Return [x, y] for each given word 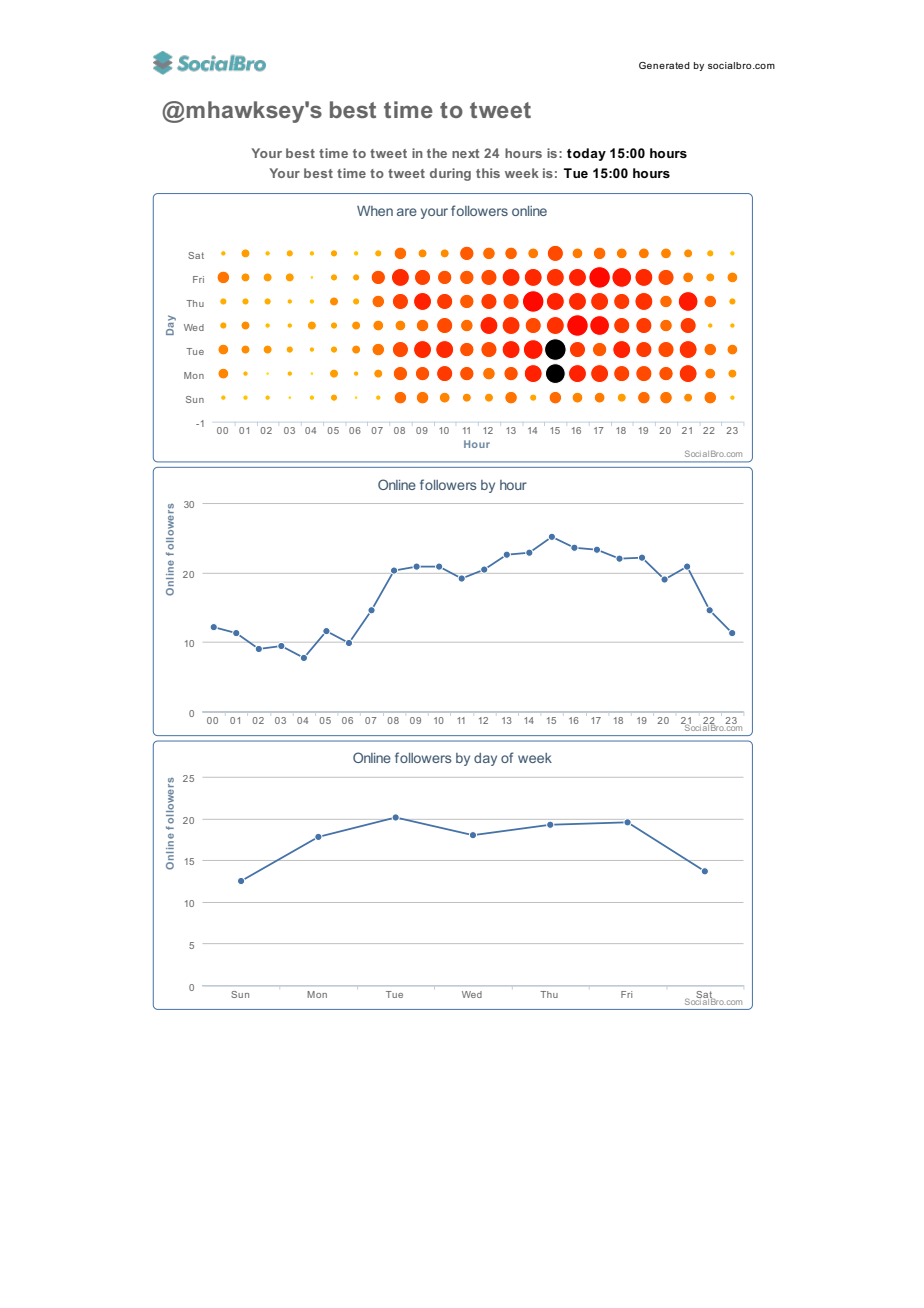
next [465, 153]
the [437, 153]
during [450, 174]
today [586, 154]
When [375, 211]
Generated [664, 65]
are [407, 212]
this [488, 173]
